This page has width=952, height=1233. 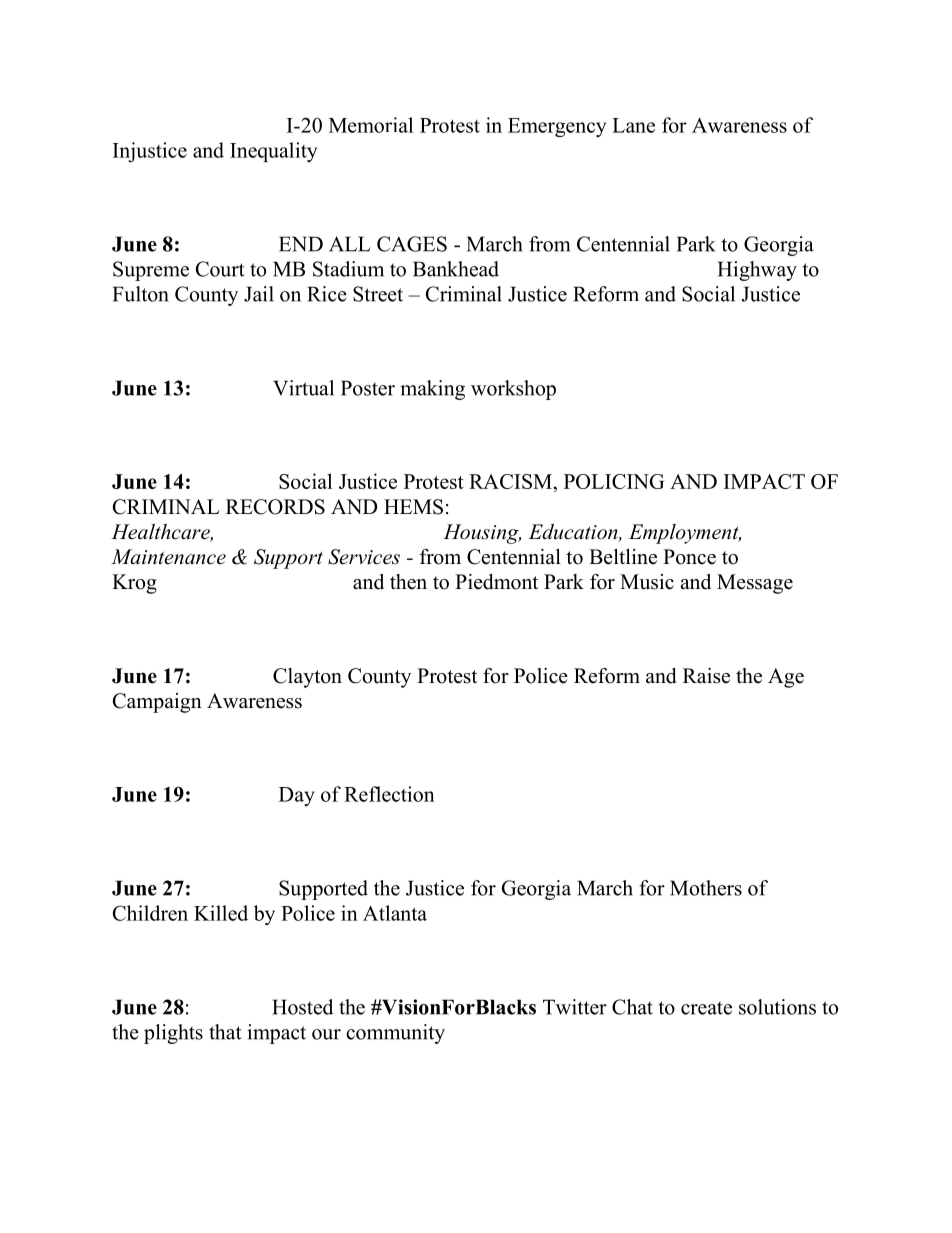 I want to click on Memorial, so click(x=371, y=125).
